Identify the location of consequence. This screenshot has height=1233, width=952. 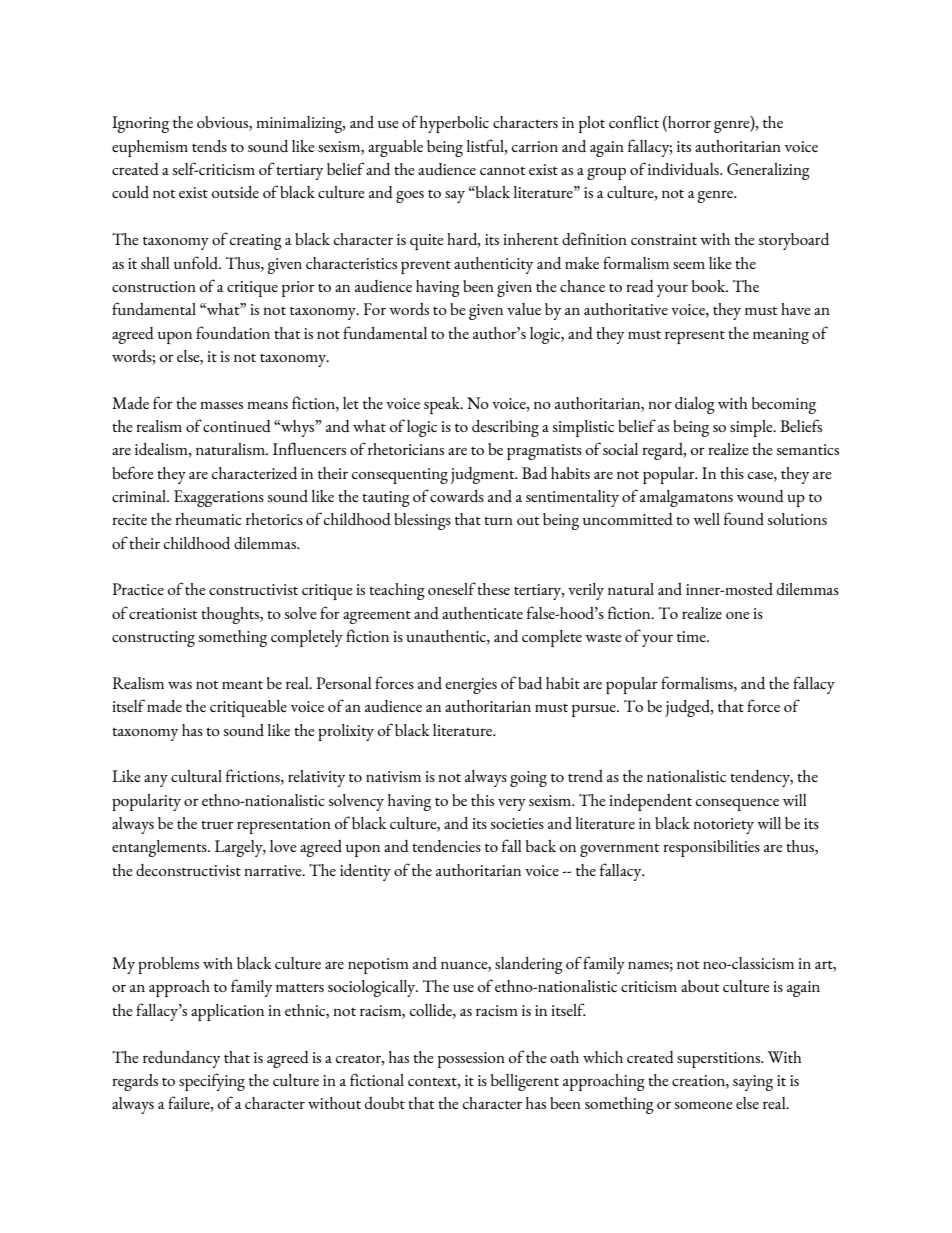
(737, 804).
